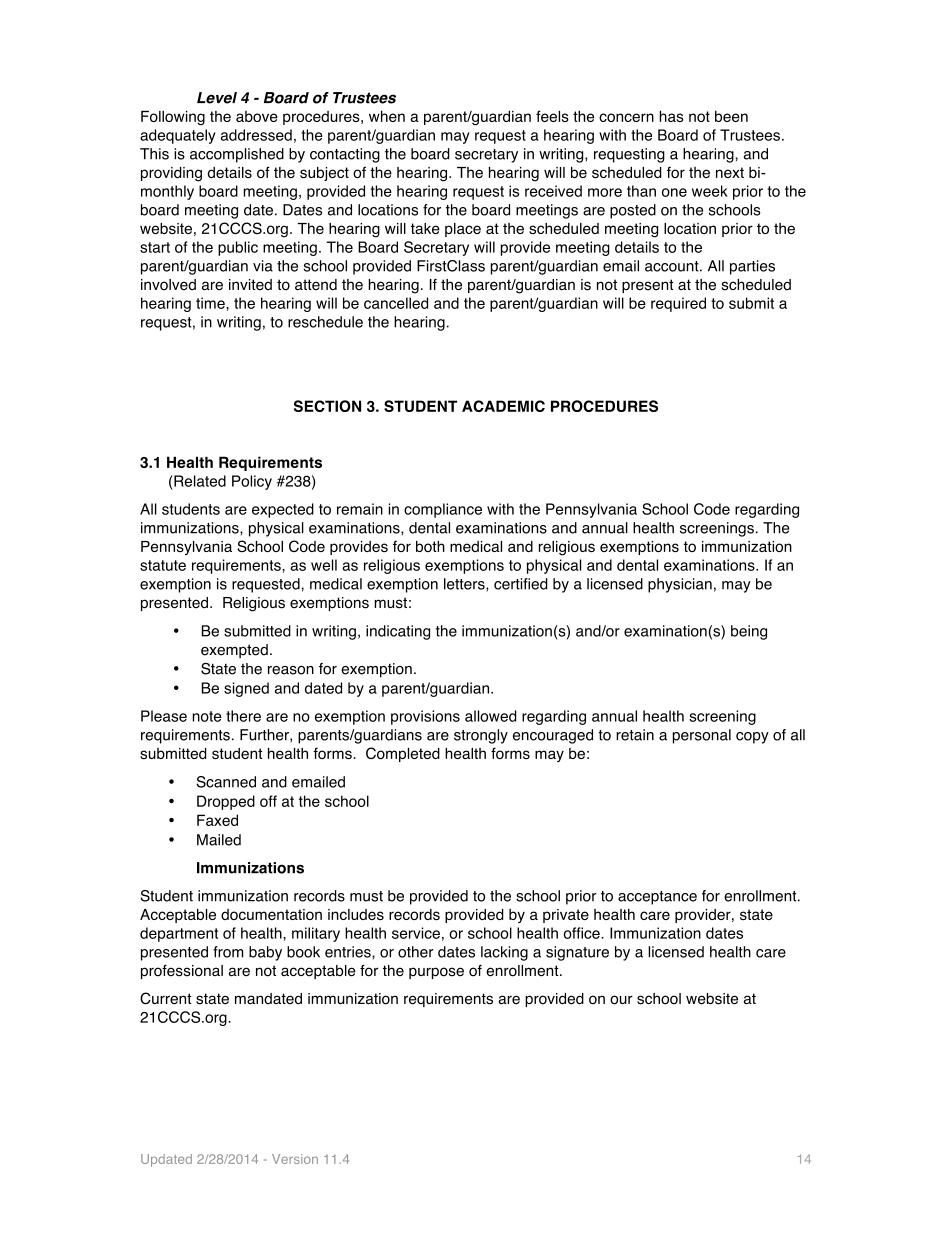 The image size is (952, 1233). What do you see at coordinates (680, 585) in the page?
I see `physician` at bounding box center [680, 585].
